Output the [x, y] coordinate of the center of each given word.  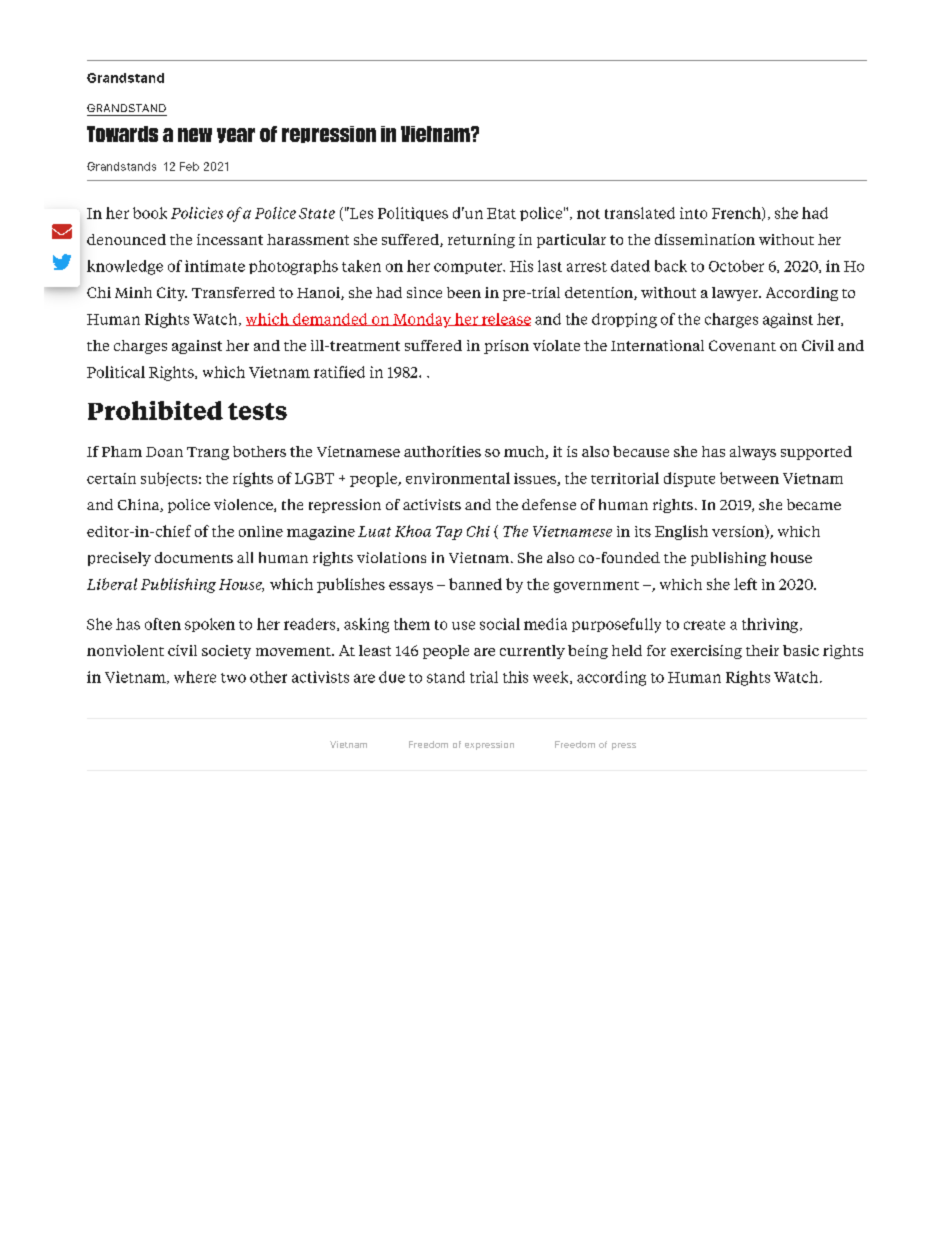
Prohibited [155, 410]
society [226, 652]
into [693, 213]
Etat [501, 213]
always [753, 453]
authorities [442, 451]
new [195, 135]
